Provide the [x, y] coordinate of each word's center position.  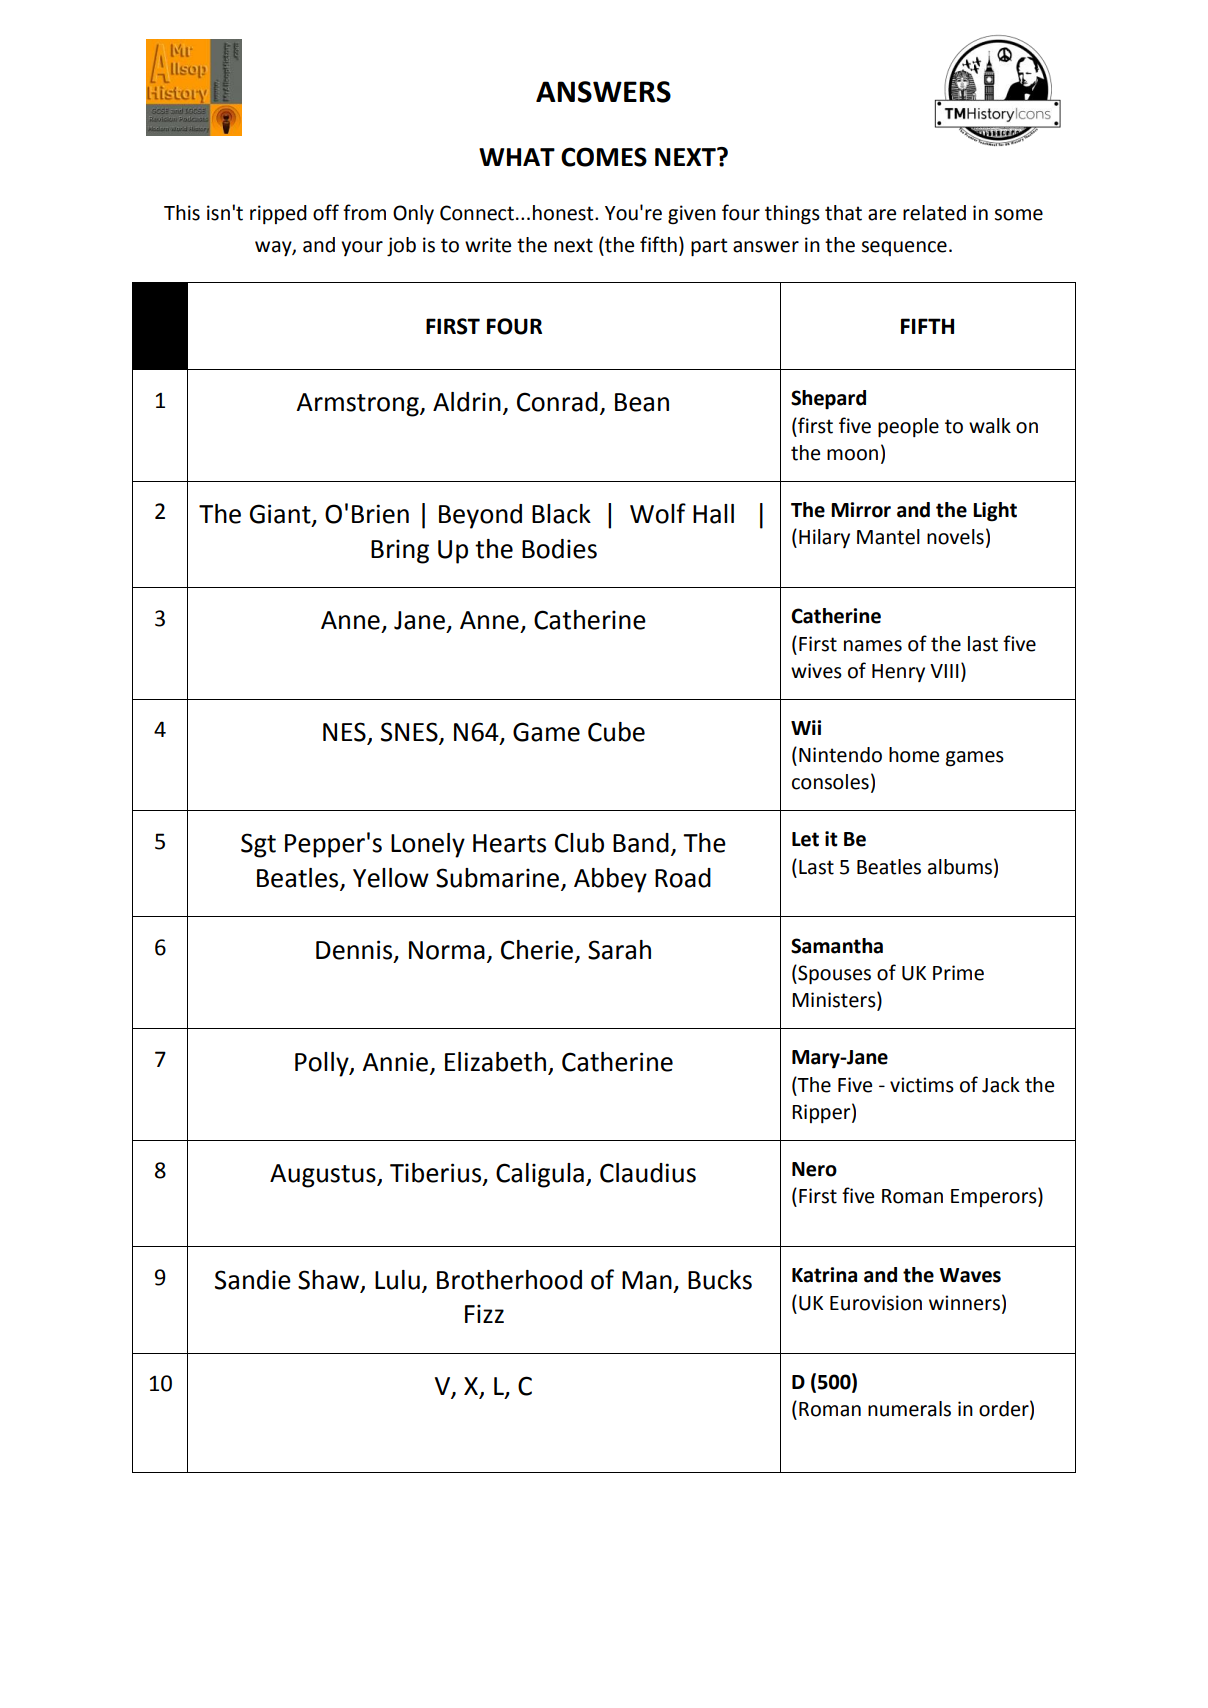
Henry [898, 673]
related [934, 213]
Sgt [258, 845]
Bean [642, 402]
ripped [278, 214]
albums [960, 867]
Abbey [610, 880]
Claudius [648, 1173]
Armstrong [358, 405]
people [908, 428]
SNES [410, 733]
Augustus [324, 1176]
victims [922, 1085]
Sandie [253, 1280]
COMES [604, 157]
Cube [616, 732]
